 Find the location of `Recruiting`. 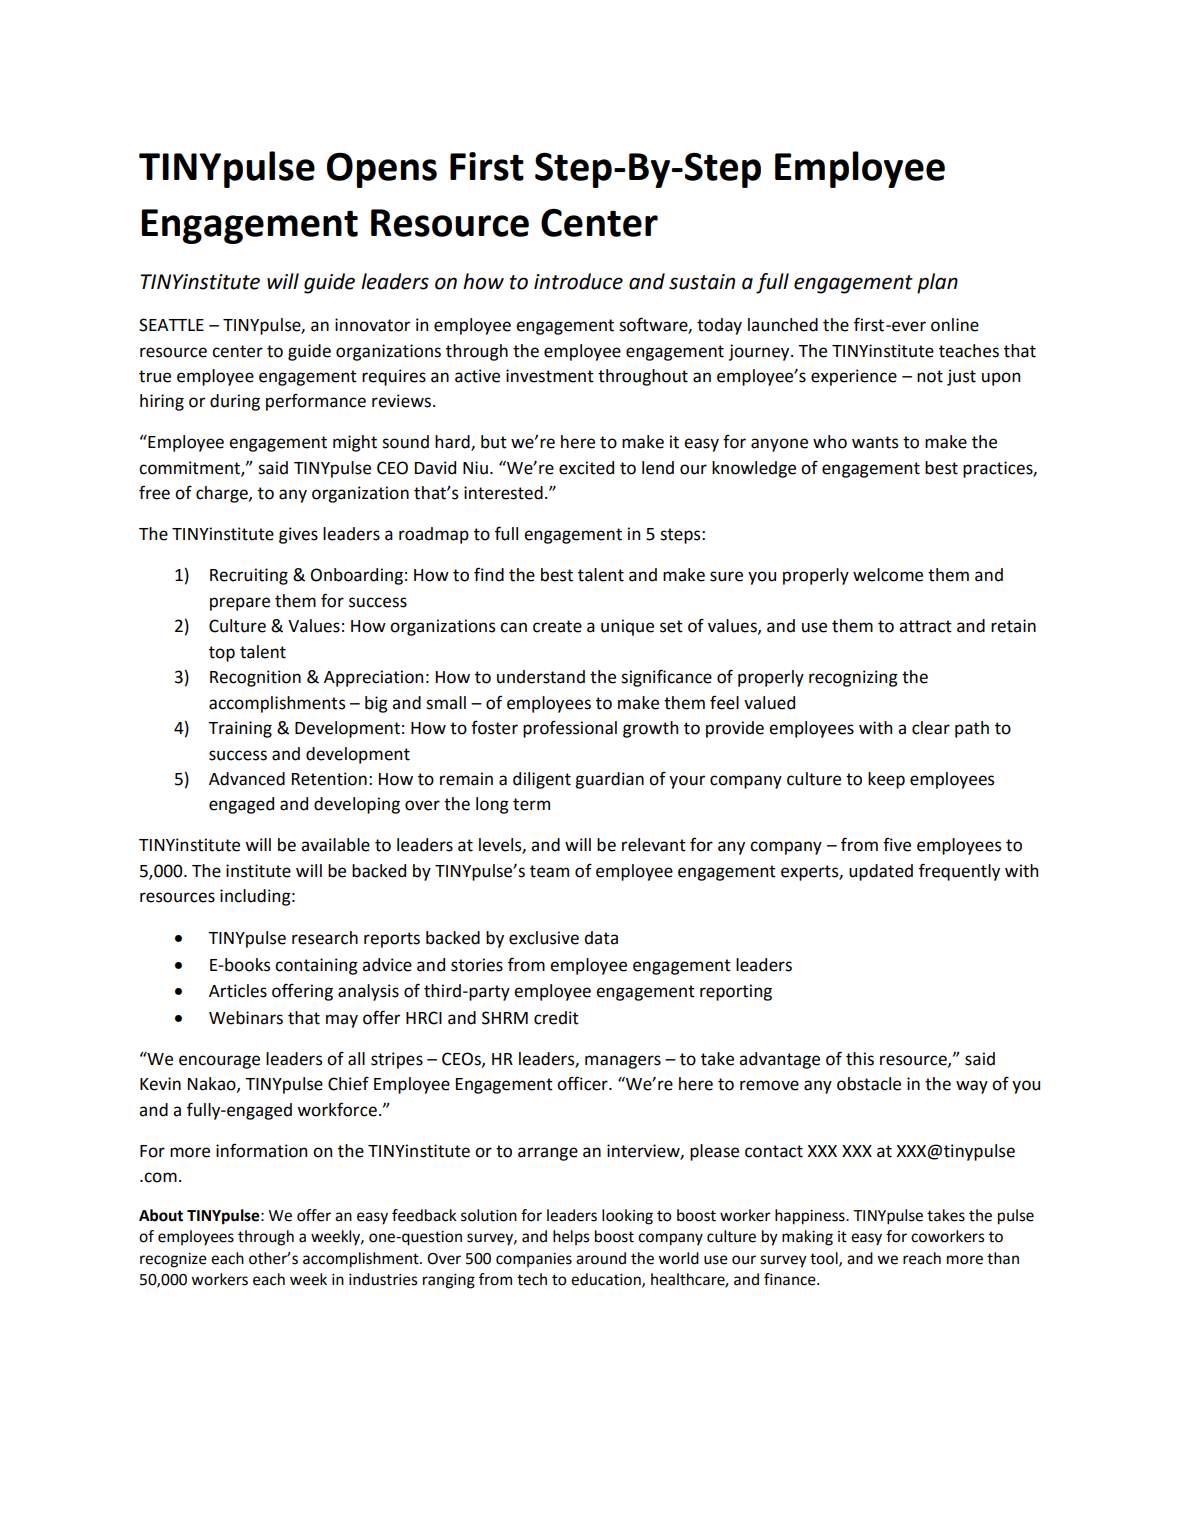

Recruiting is located at coordinates (249, 576).
